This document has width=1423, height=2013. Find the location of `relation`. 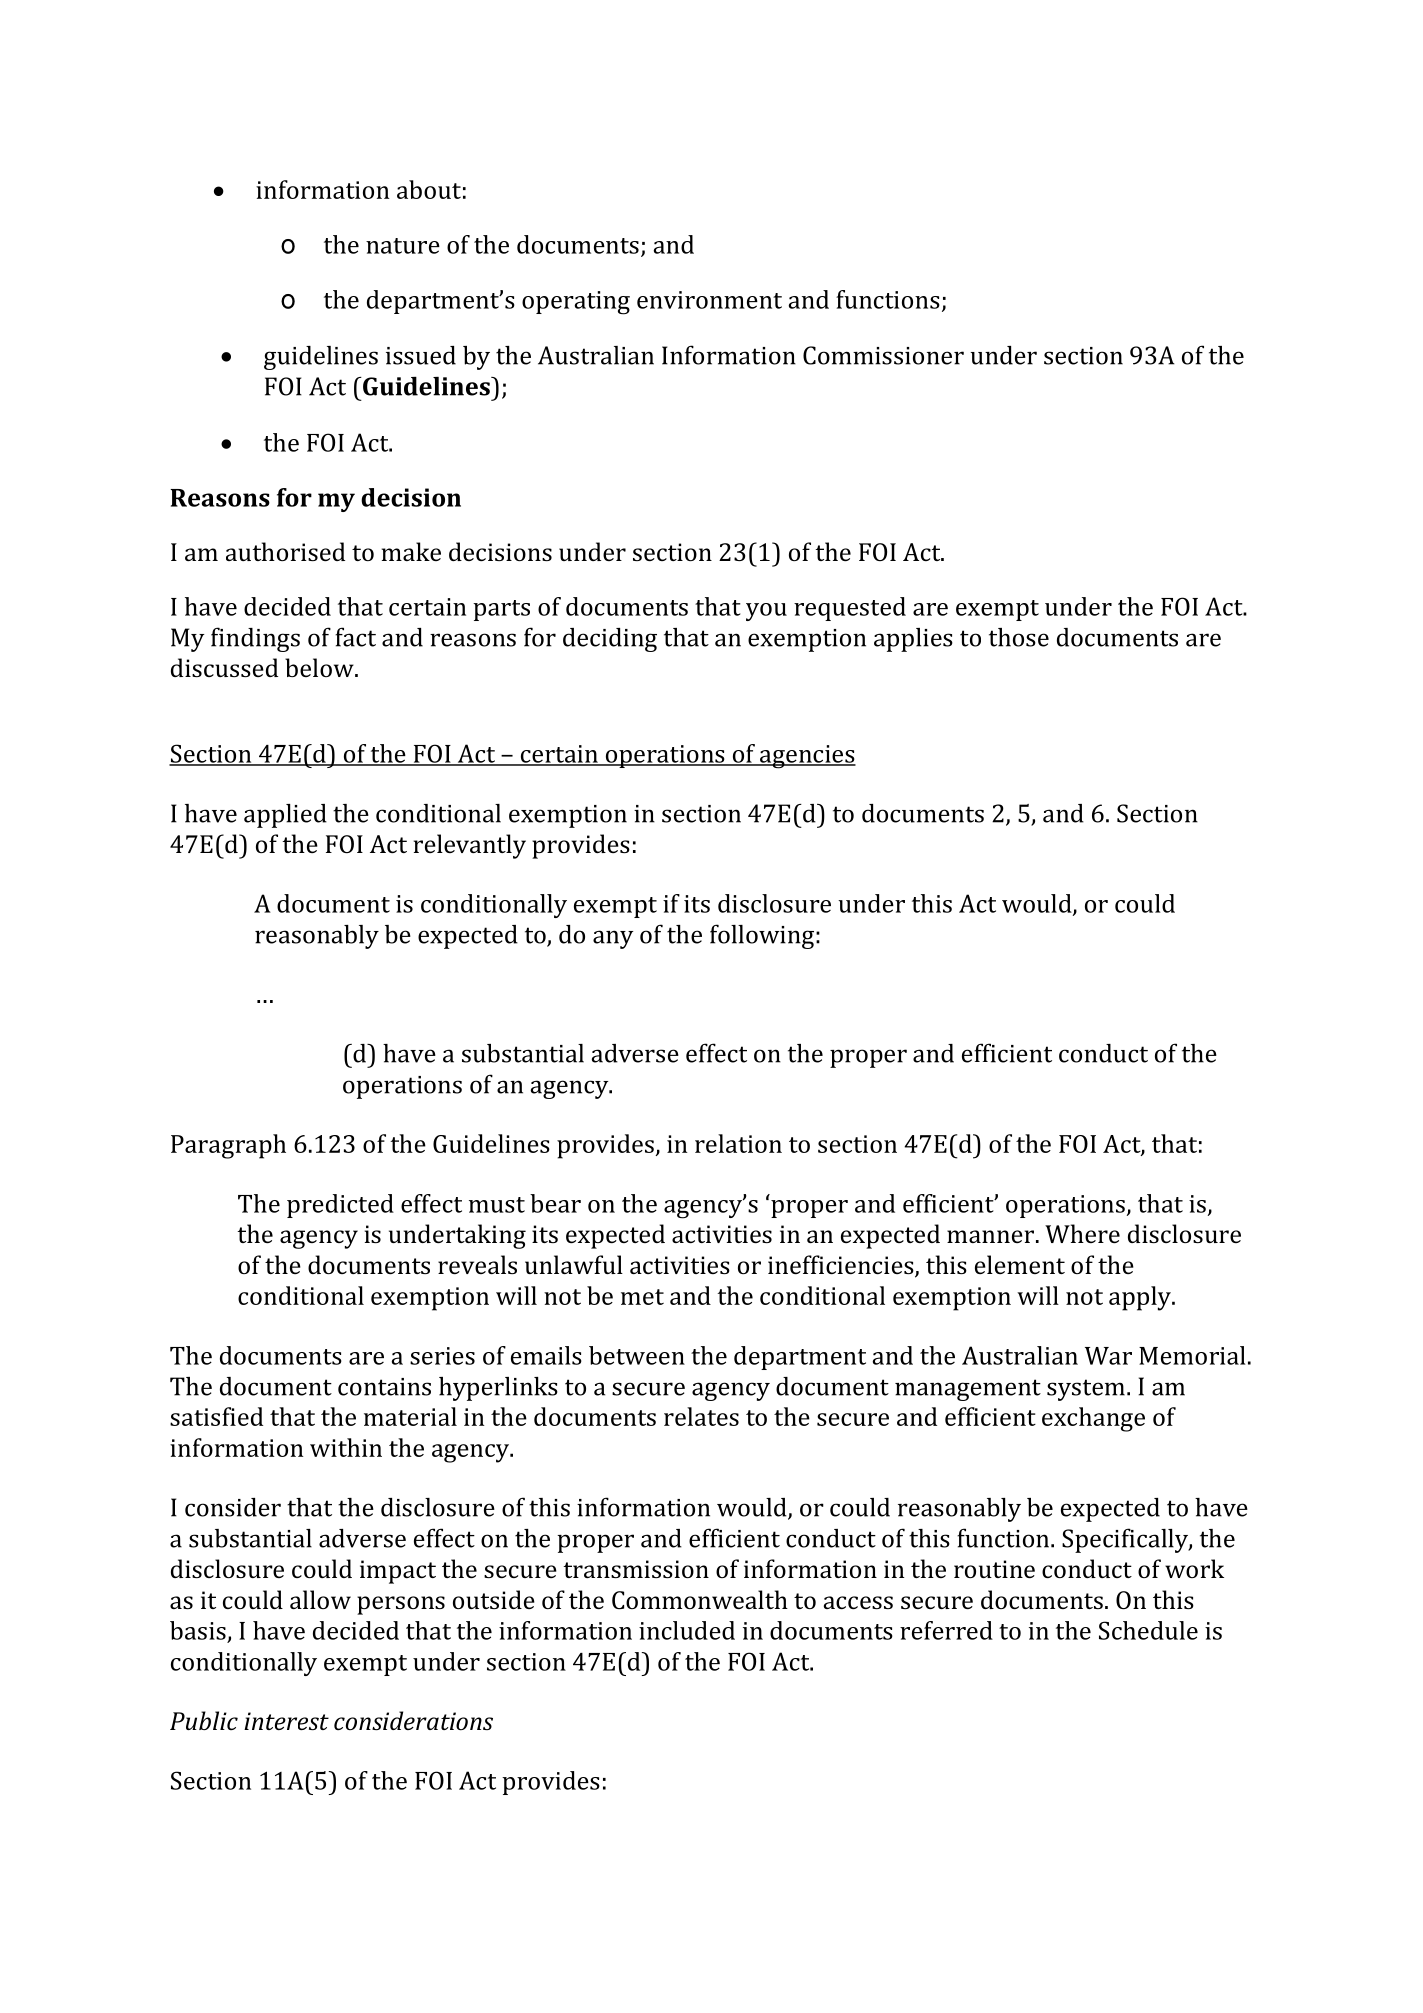

relation is located at coordinates (738, 1143).
